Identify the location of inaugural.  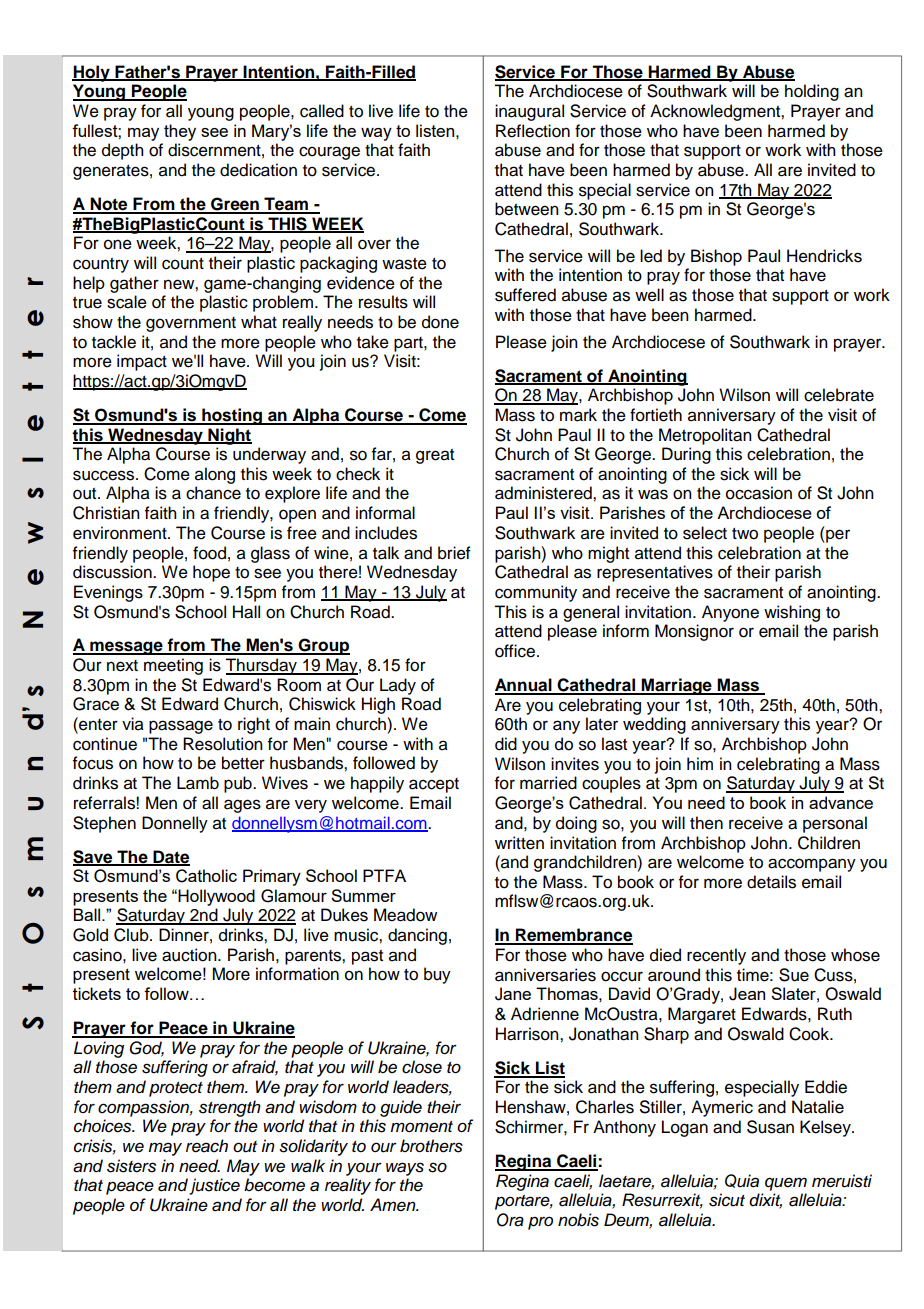
(529, 112).
